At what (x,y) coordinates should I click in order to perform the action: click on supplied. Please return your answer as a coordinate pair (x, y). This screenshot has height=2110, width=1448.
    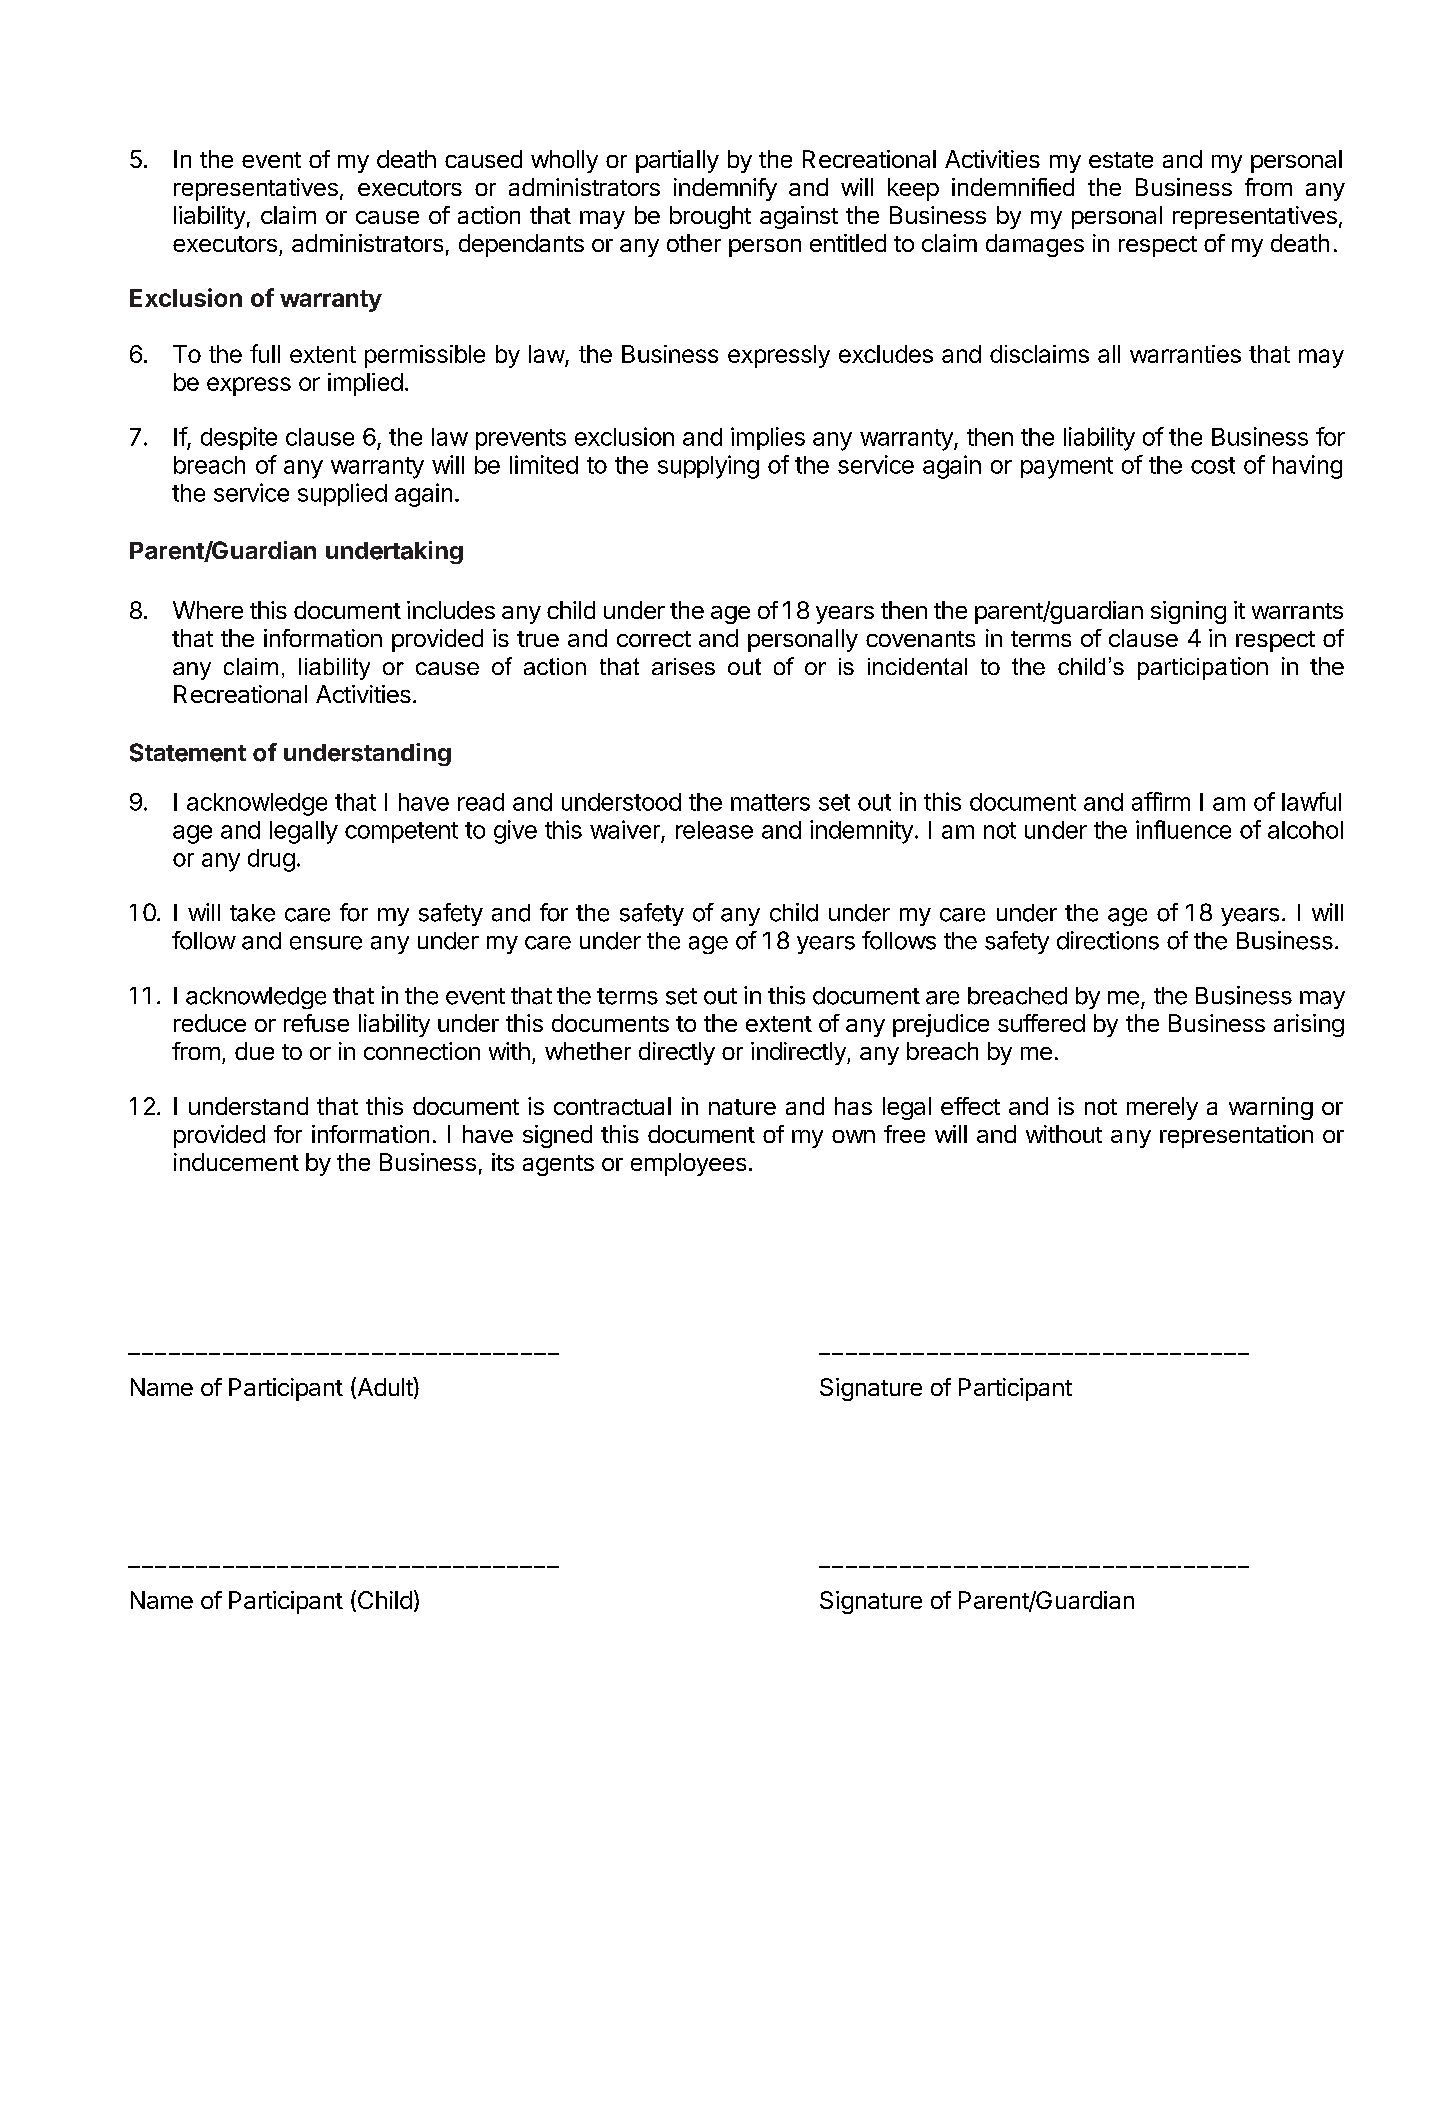
    Looking at the image, I should click on (342, 494).
